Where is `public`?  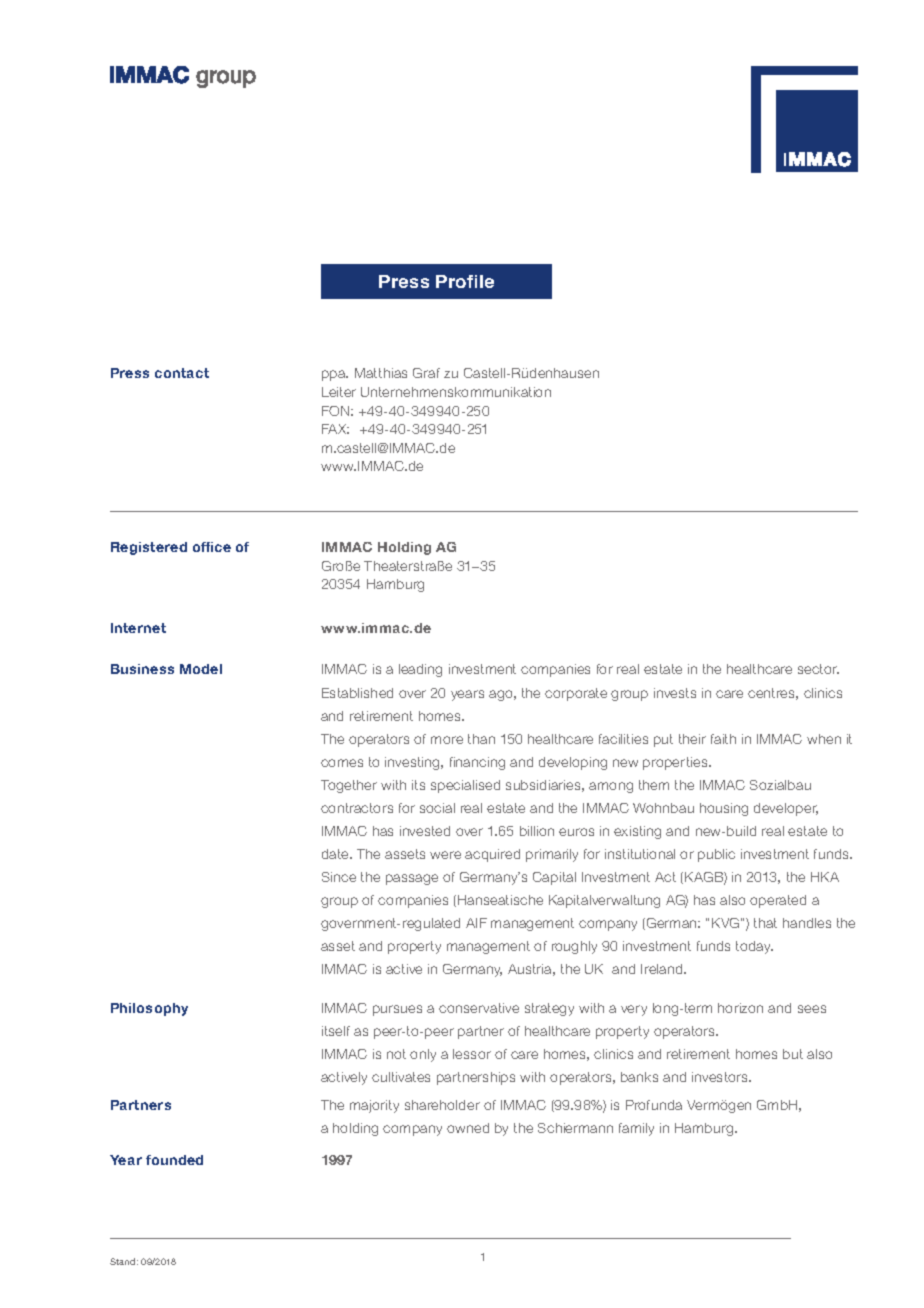
public is located at coordinates (716, 855).
